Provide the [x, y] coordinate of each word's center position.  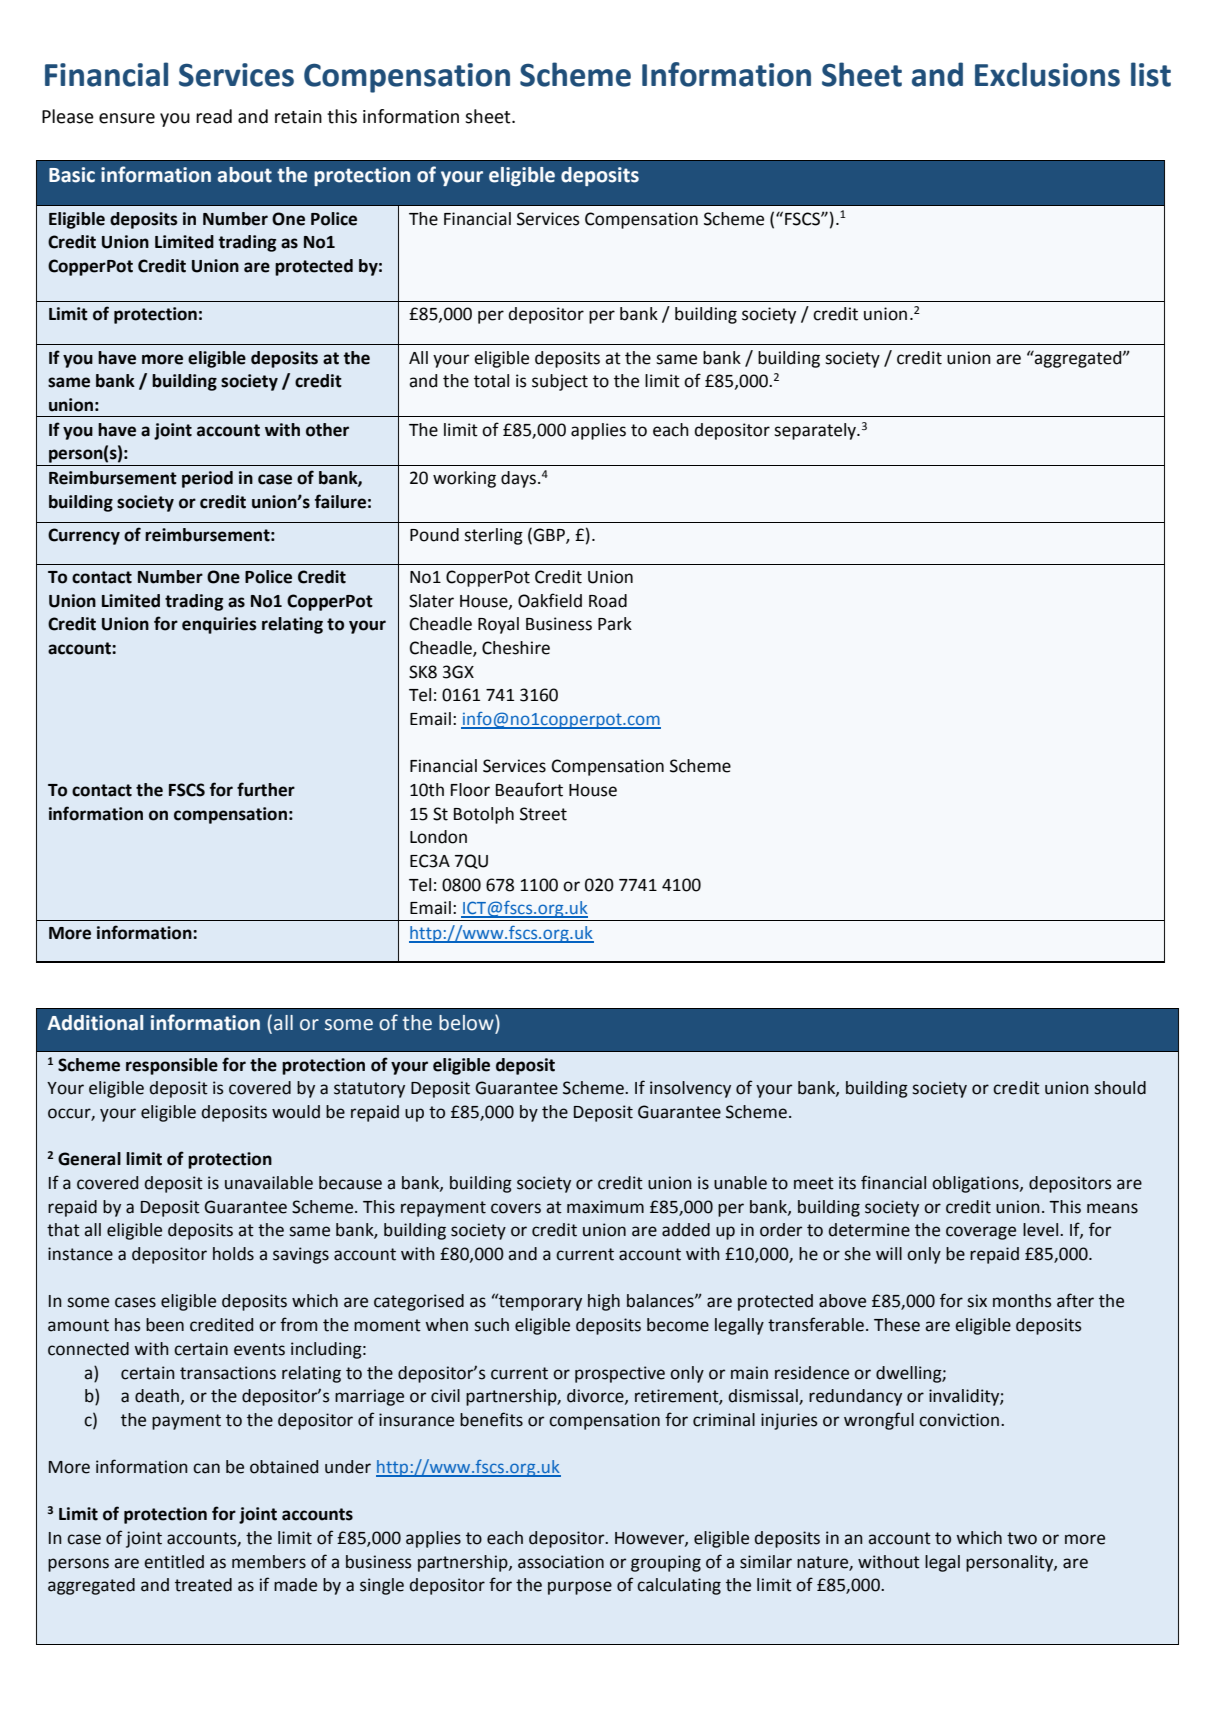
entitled [174, 1562]
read [214, 116]
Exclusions [1047, 74]
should [1120, 1088]
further [266, 789]
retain [298, 117]
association [561, 1562]
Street [543, 814]
